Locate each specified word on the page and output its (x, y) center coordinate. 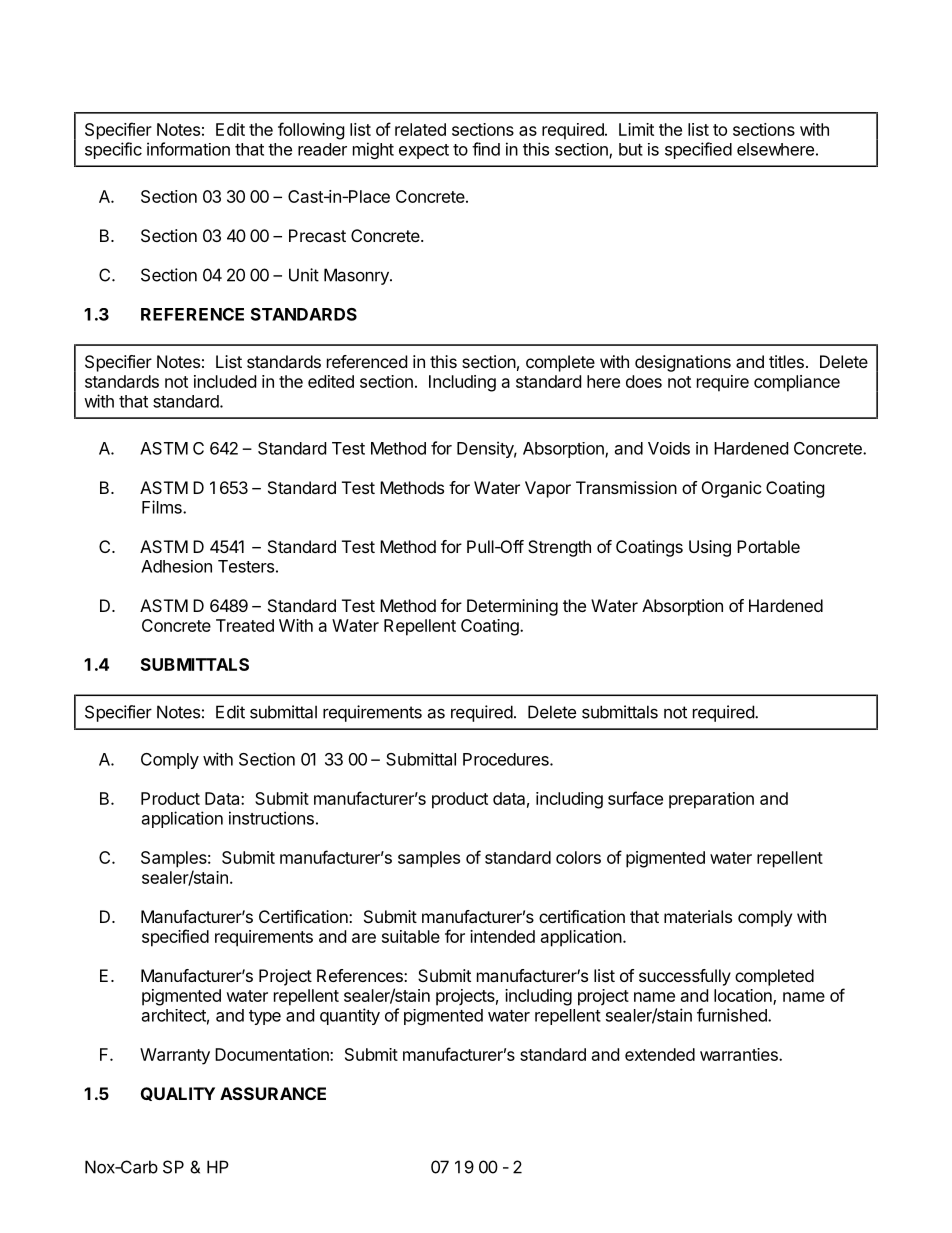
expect (424, 151)
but (631, 149)
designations (683, 363)
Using (710, 548)
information (188, 149)
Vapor (548, 489)
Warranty (175, 1056)
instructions (271, 818)
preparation (711, 800)
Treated (245, 625)
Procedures (507, 759)
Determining (512, 607)
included (225, 381)
